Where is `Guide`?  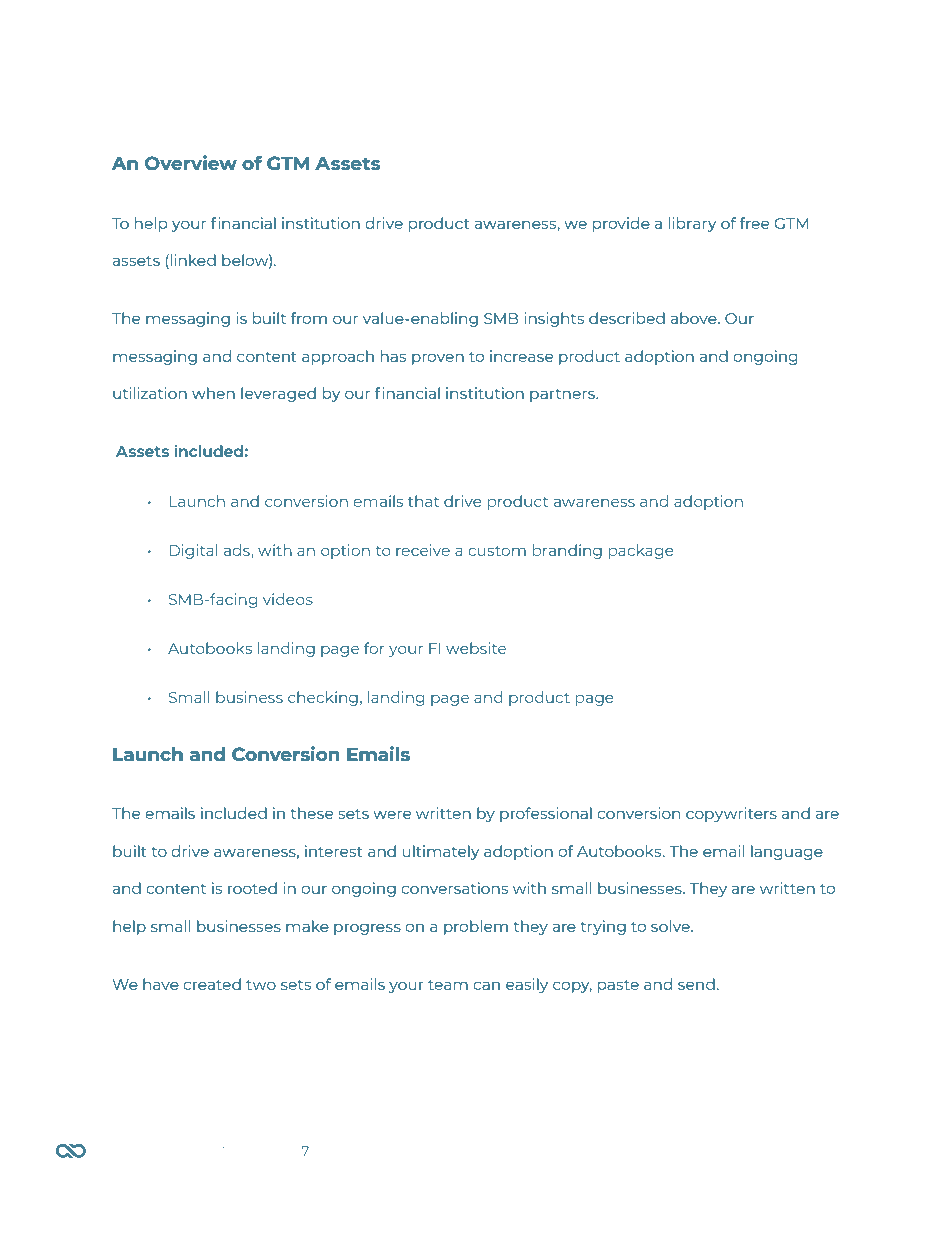
Guide is located at coordinates (263, 1151).
